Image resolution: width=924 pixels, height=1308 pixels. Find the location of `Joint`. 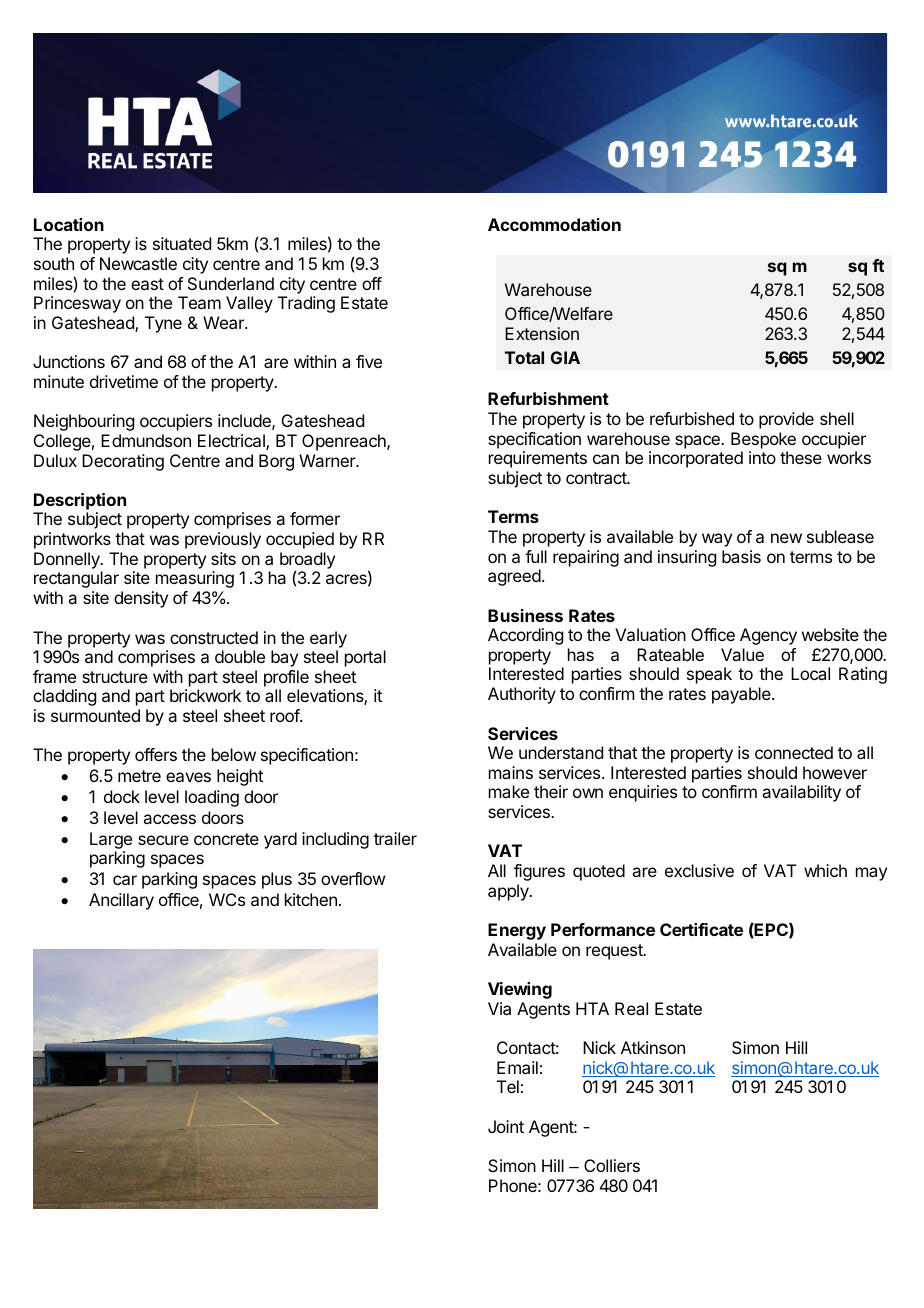

Joint is located at coordinates (506, 1126).
